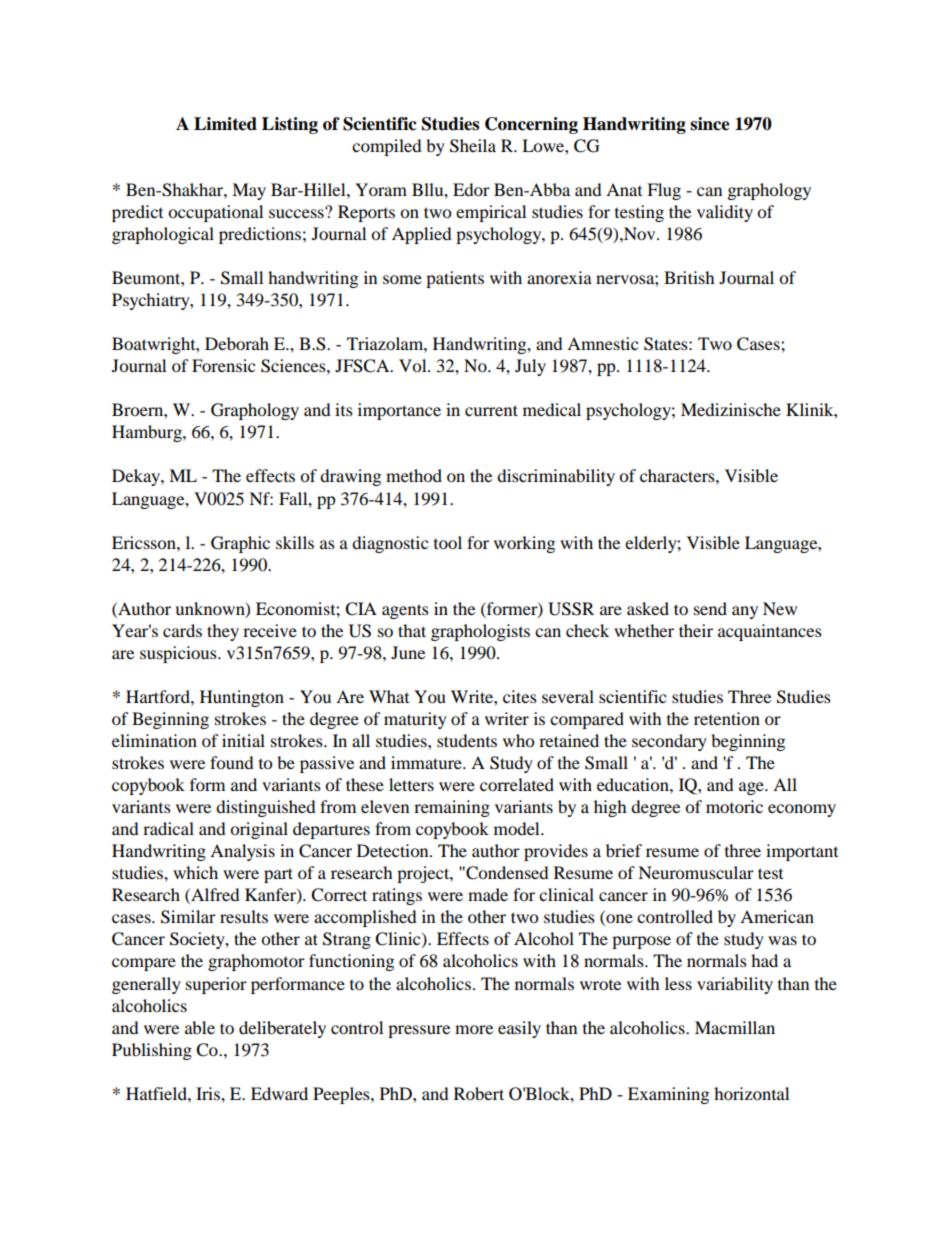  I want to click on send, so click(710, 608).
